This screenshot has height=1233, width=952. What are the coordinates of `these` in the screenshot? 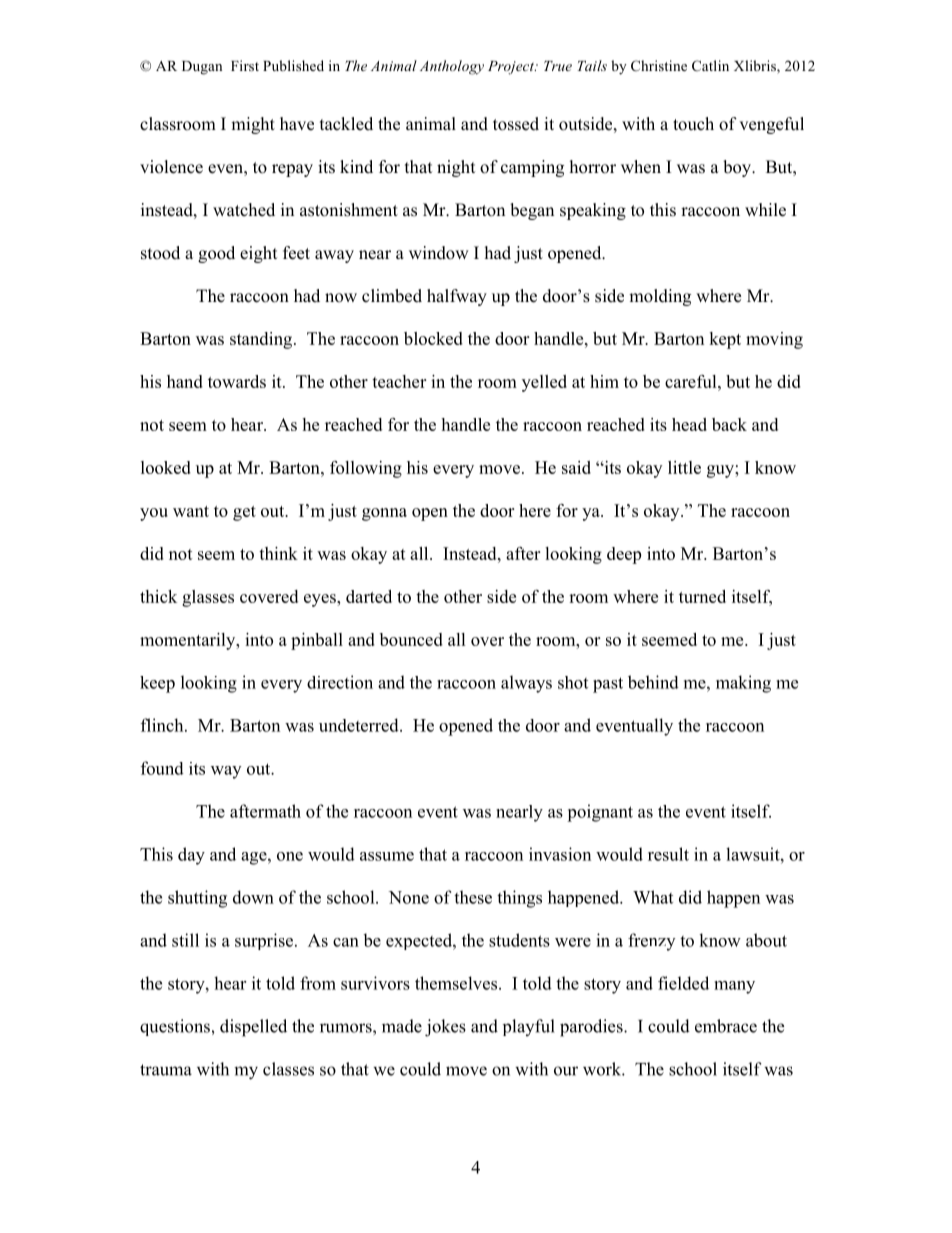 It's located at (473, 897).
